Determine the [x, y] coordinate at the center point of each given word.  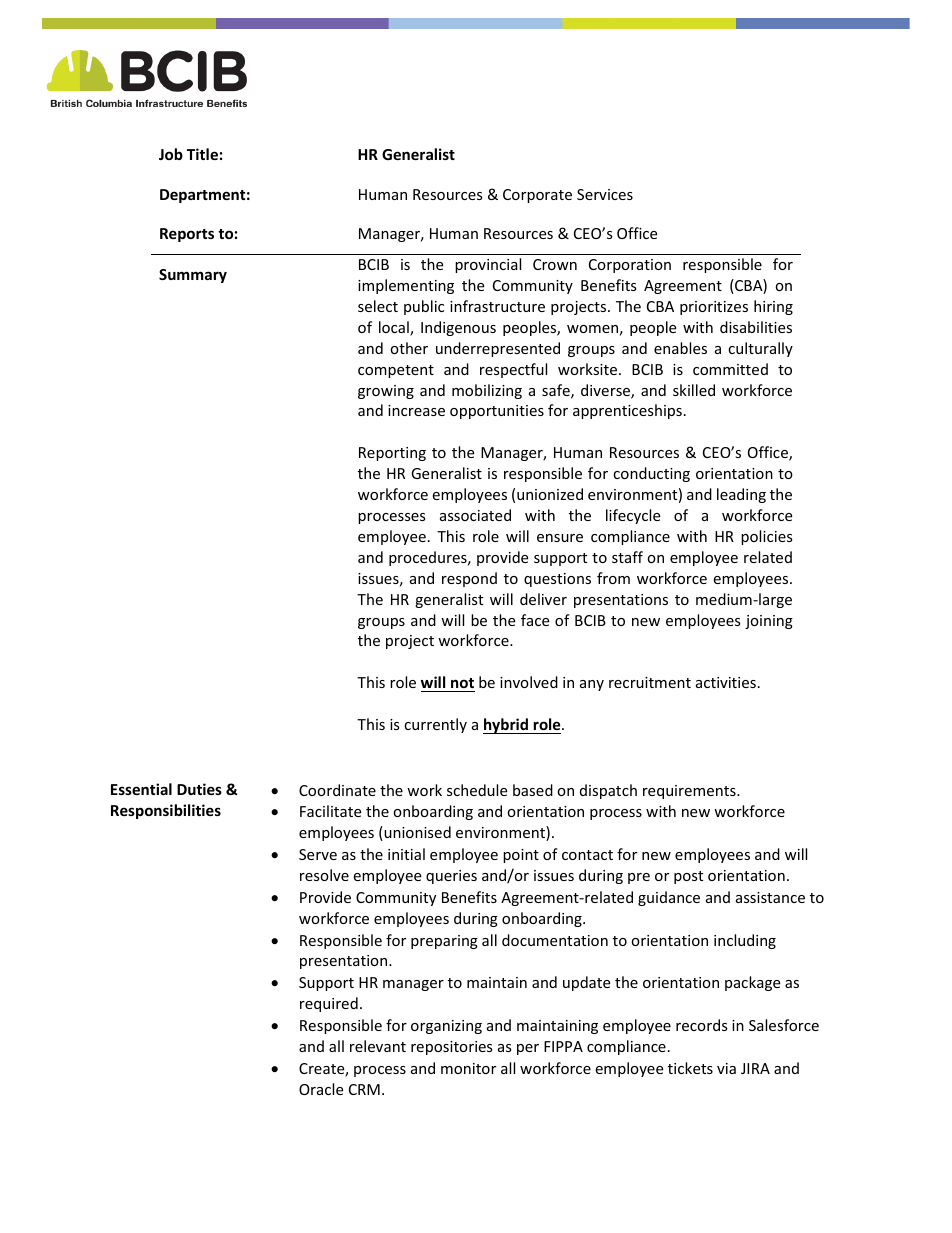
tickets [690, 1068]
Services [605, 194]
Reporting [392, 454]
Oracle [321, 1089]
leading [741, 495]
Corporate [537, 196]
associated [475, 515]
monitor [468, 1068]
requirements [690, 792]
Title [202, 154]
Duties [199, 789]
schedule [477, 790]
